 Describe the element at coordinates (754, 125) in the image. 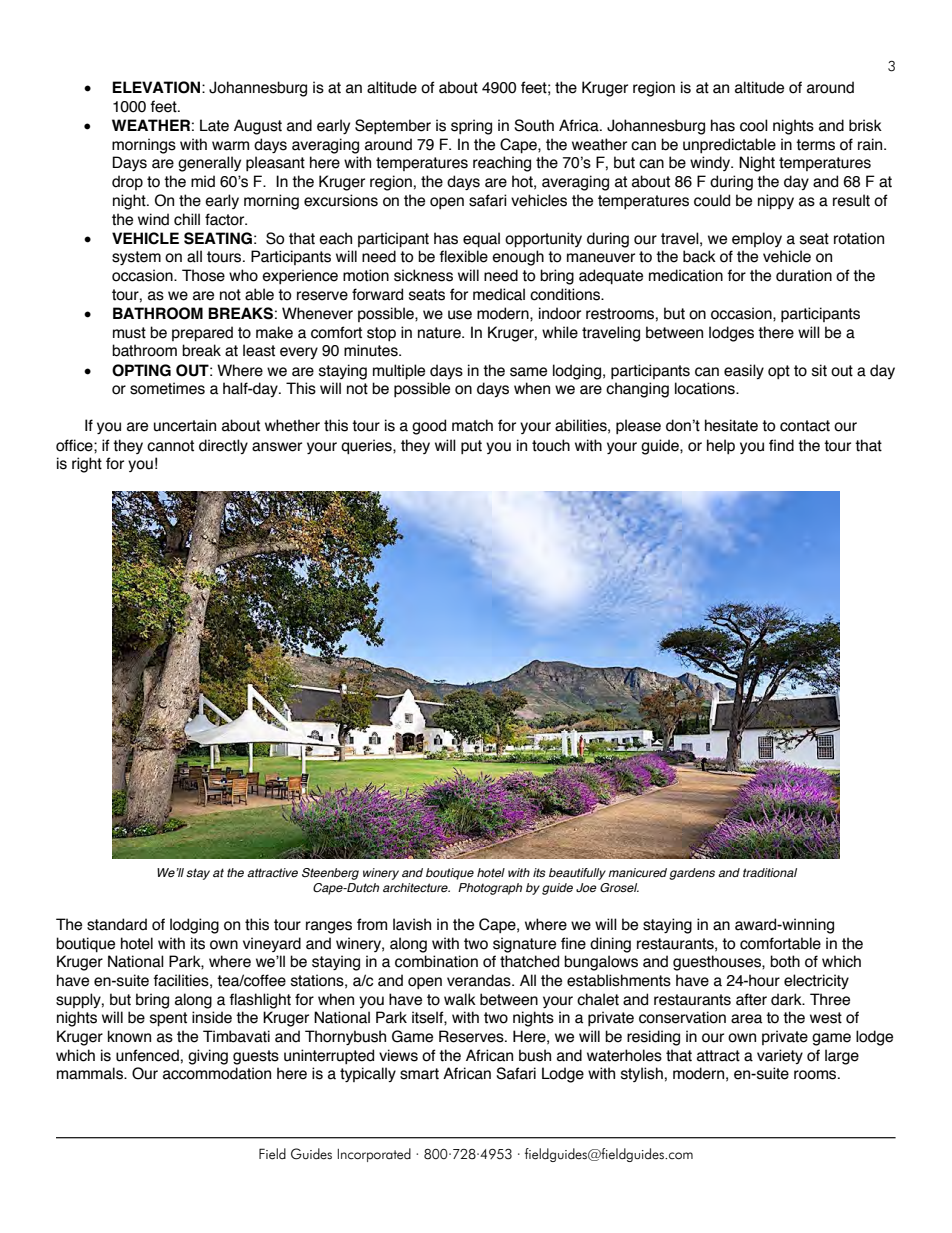

I see `cool` at that location.
